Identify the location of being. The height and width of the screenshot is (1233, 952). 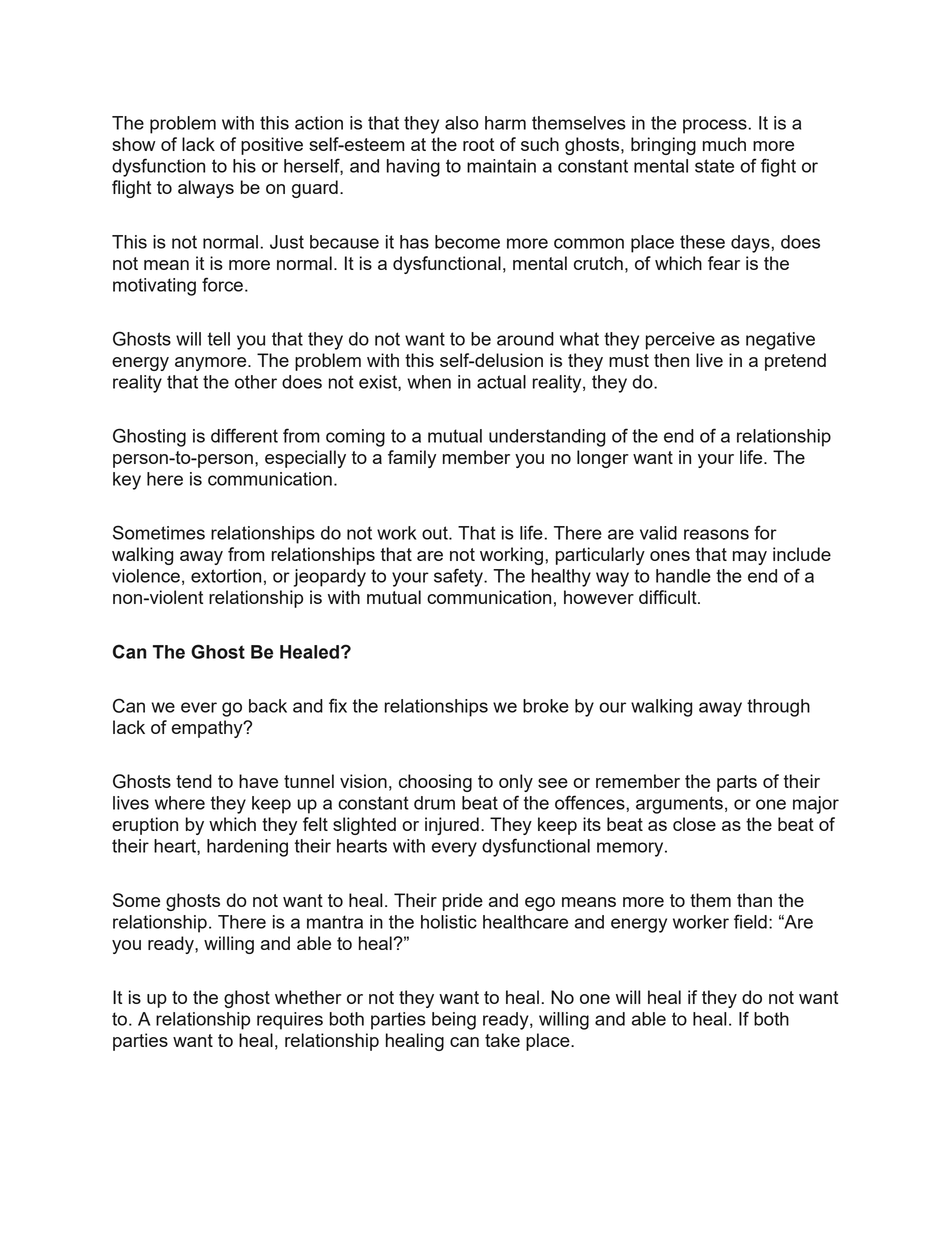
(454, 1021).
